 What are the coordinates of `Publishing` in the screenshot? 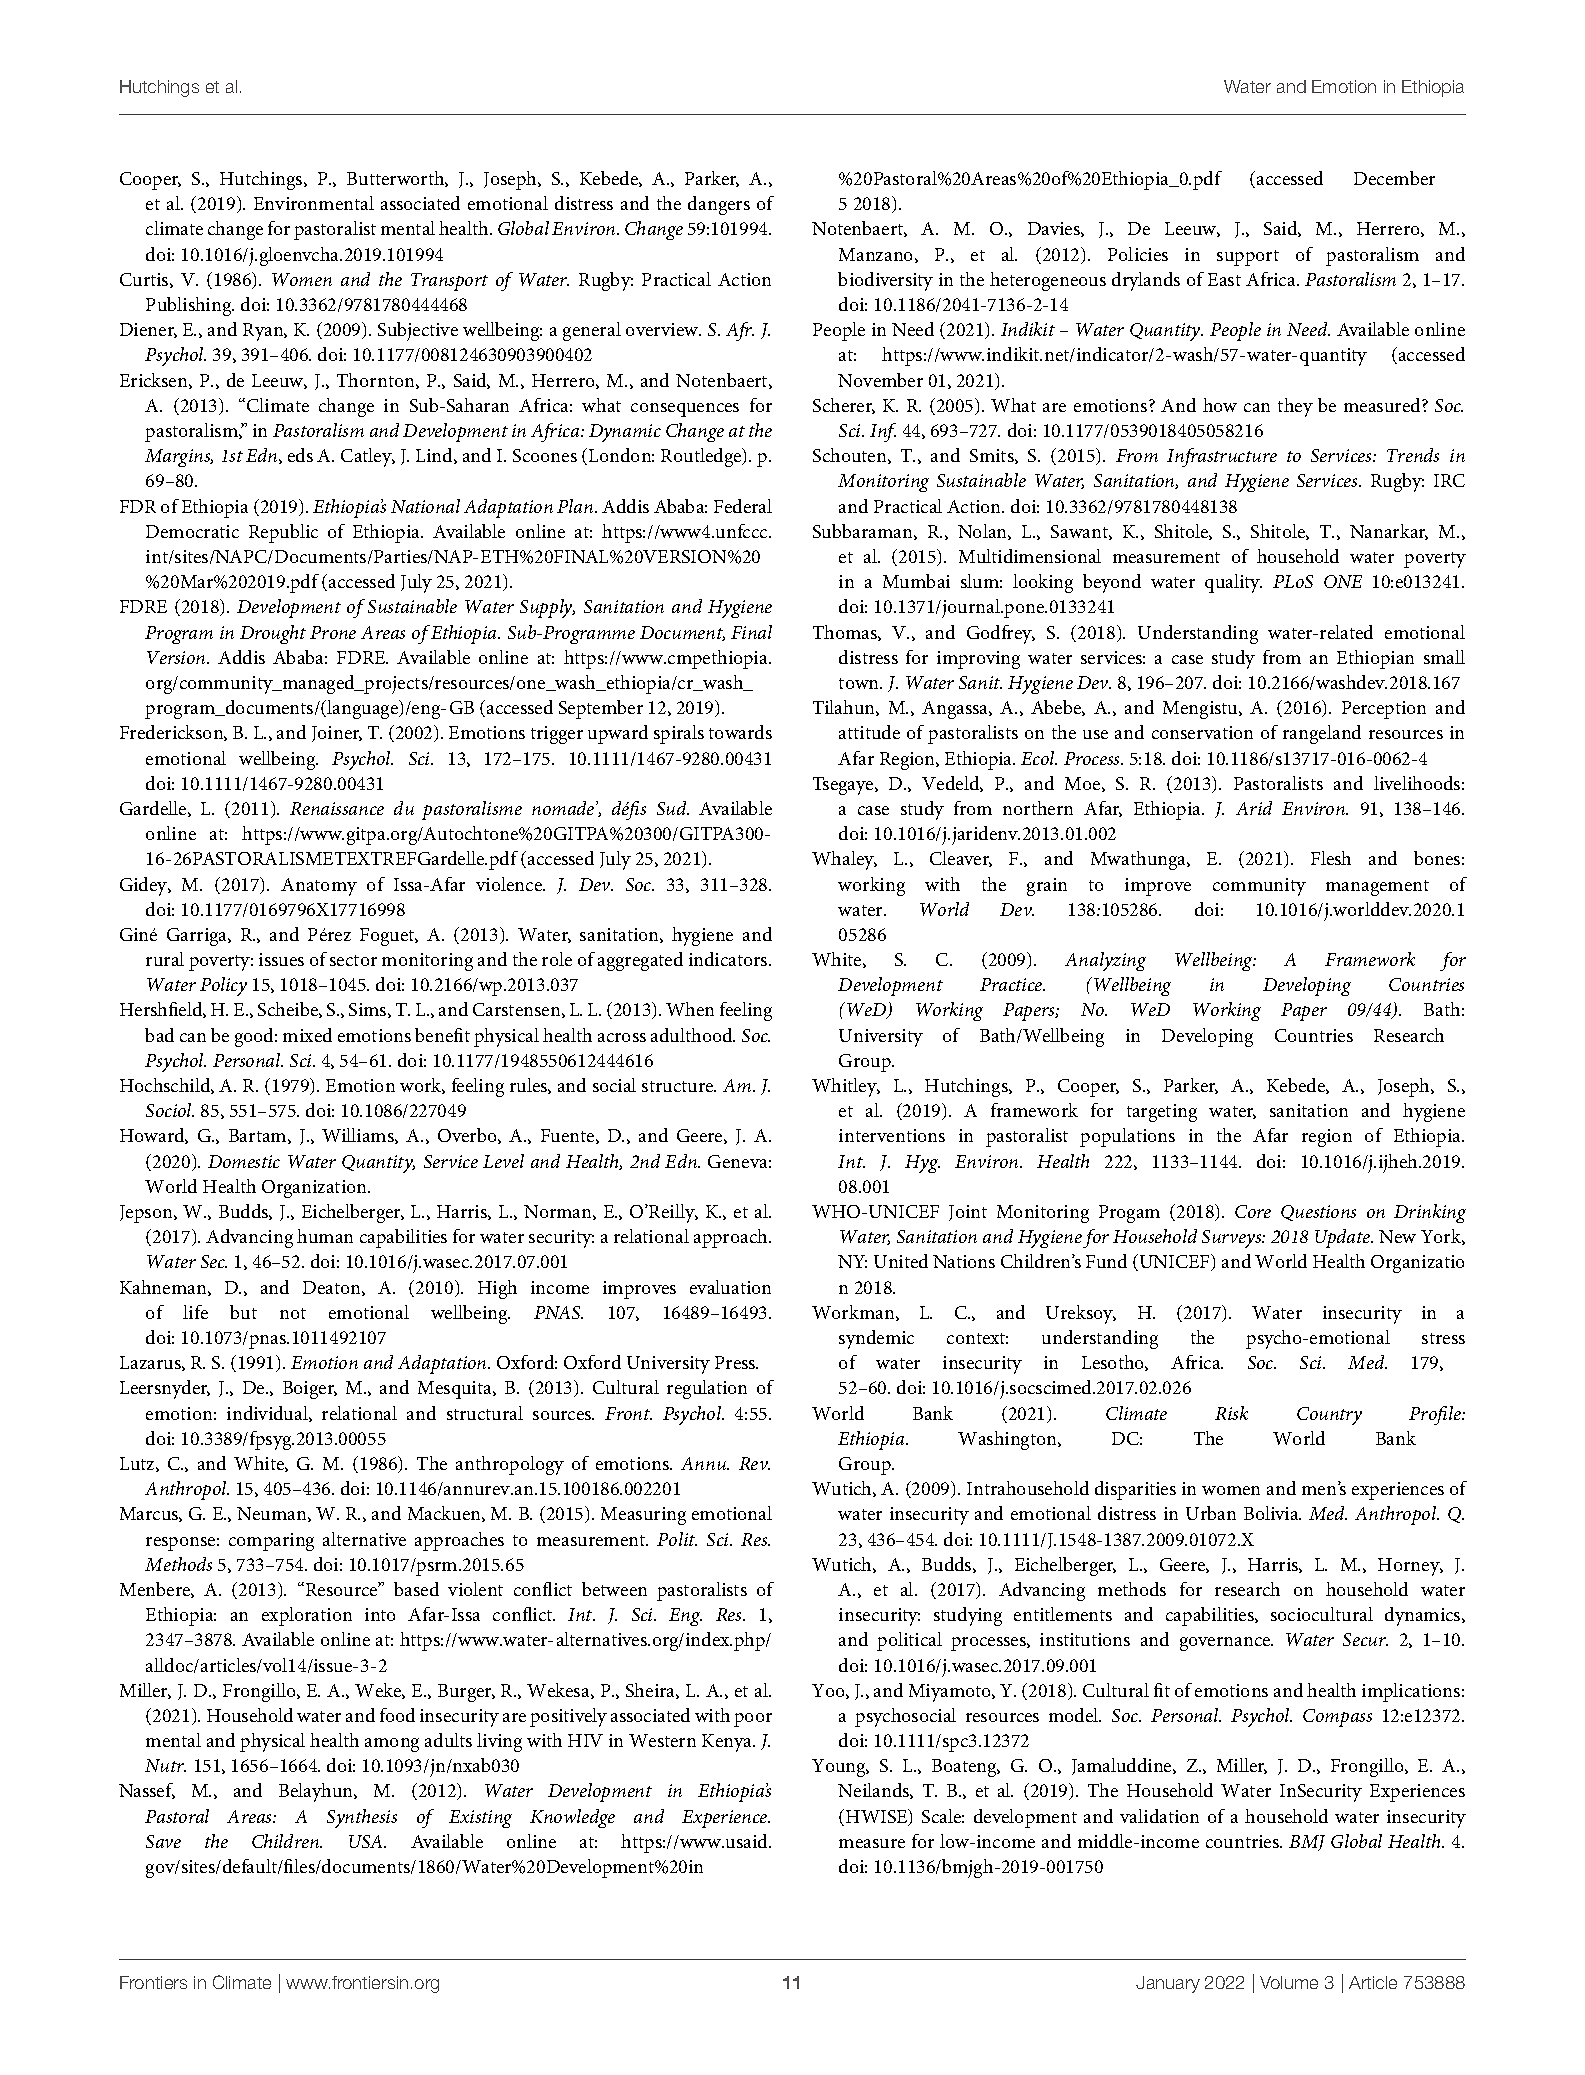 It's located at (190, 306).
